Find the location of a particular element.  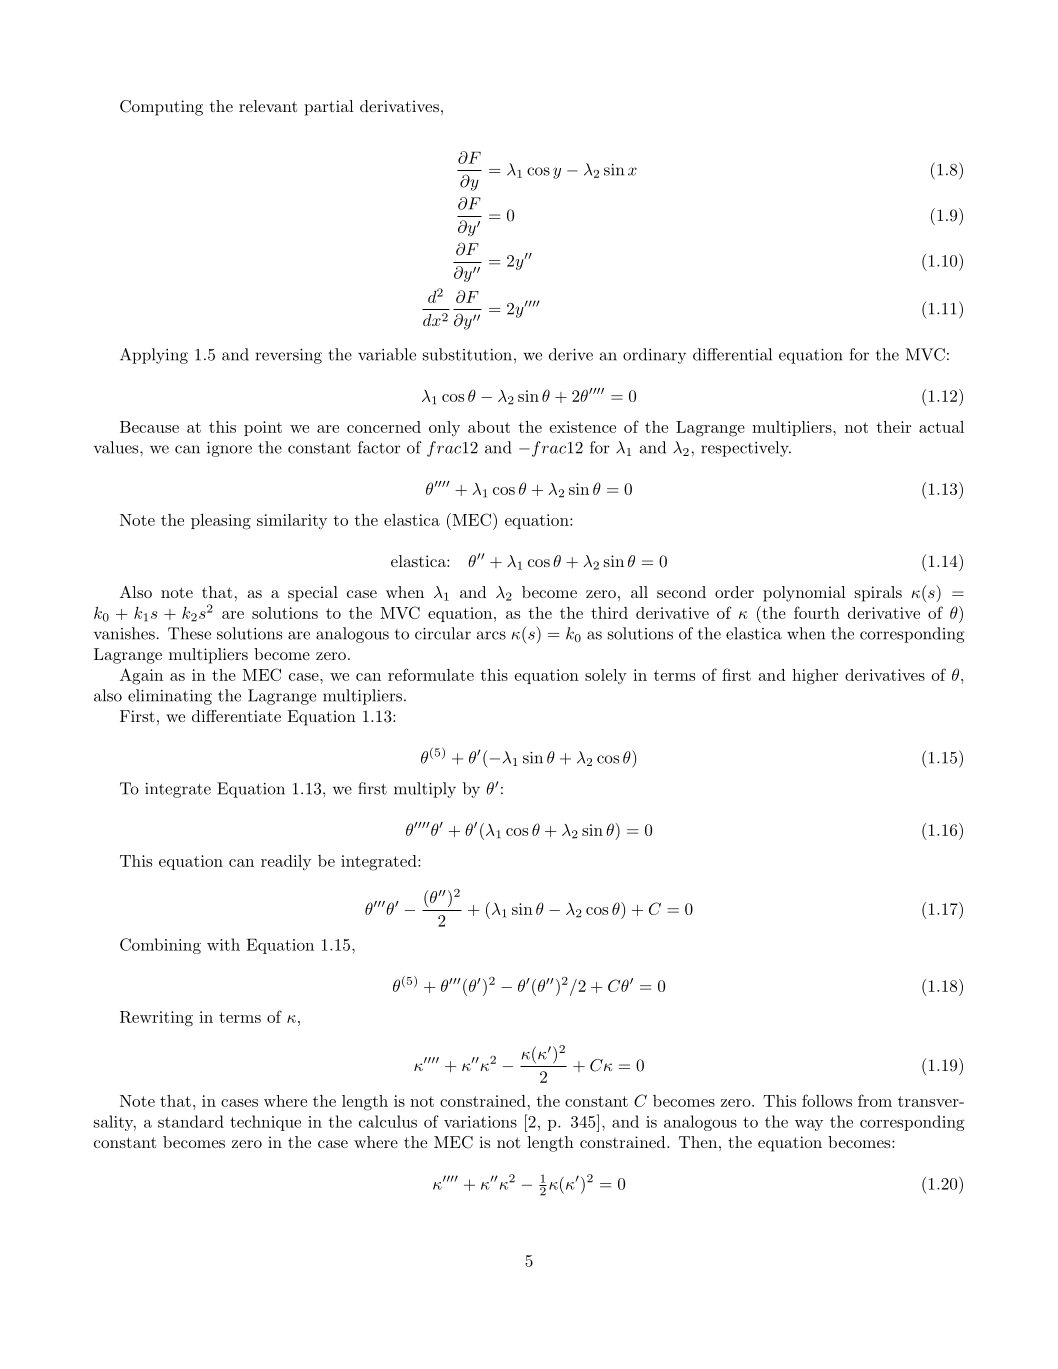

variations is located at coordinates (480, 1122).
